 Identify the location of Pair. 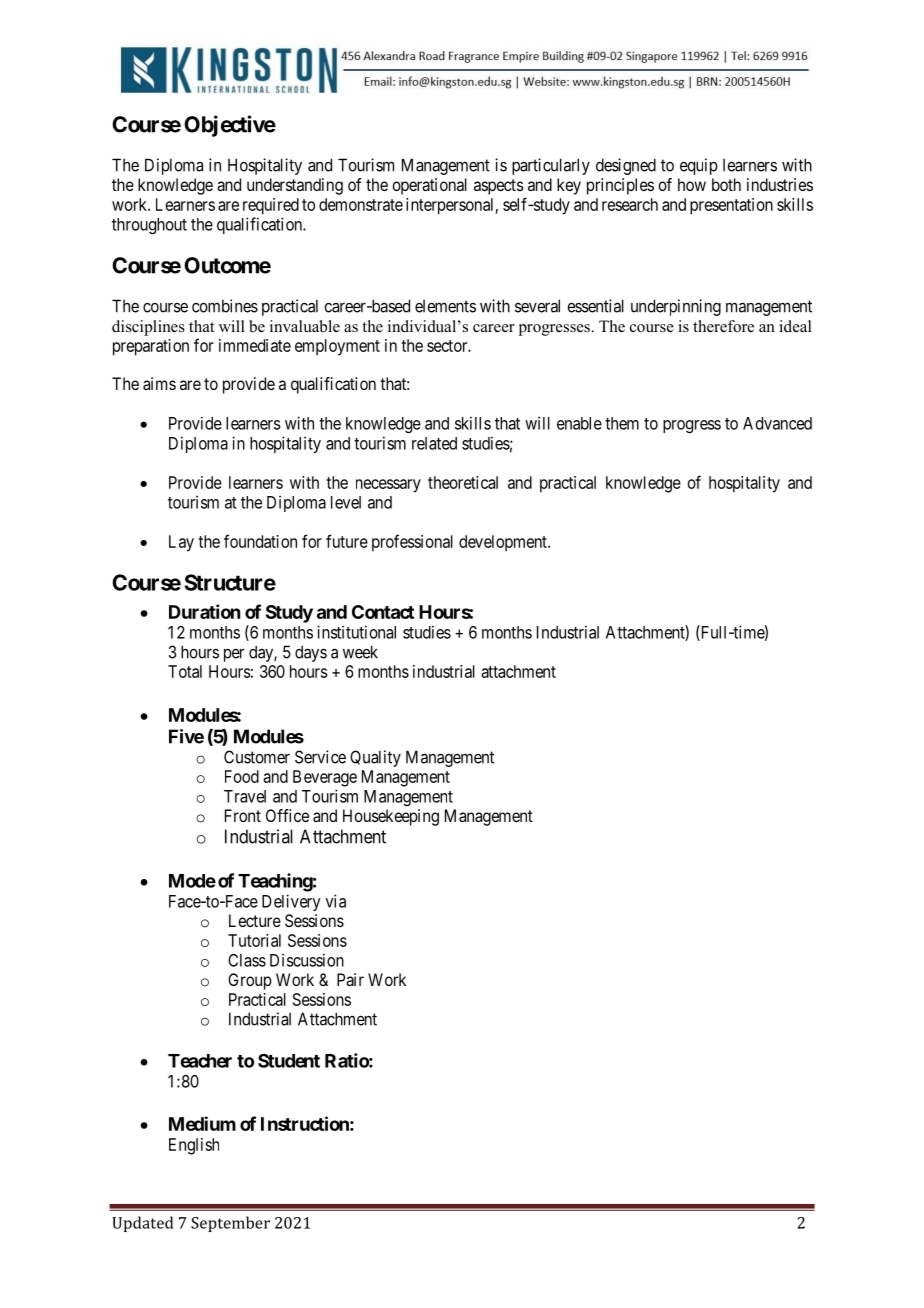
(350, 979).
